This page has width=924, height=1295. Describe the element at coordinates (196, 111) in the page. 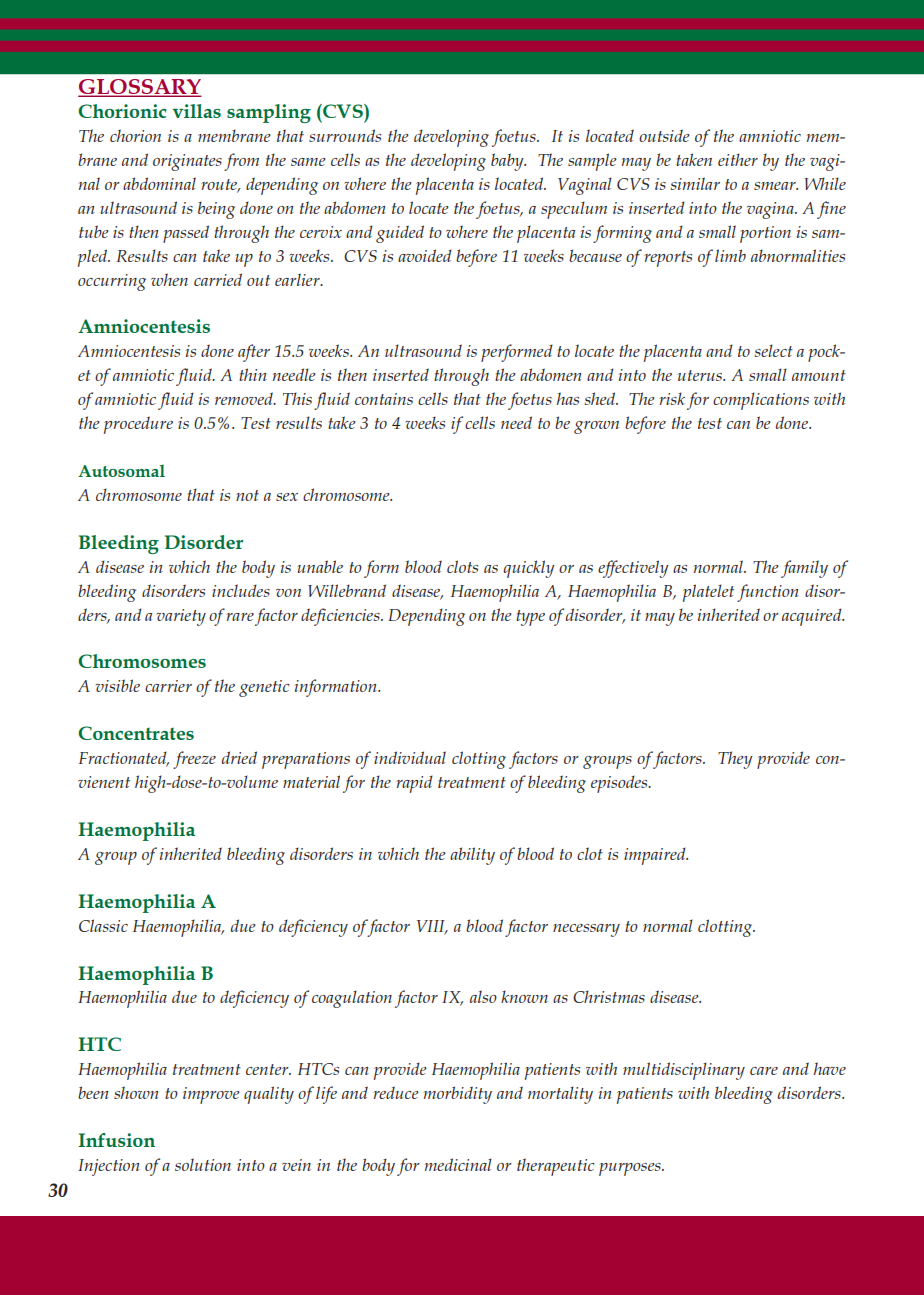

I see `villas` at that location.
